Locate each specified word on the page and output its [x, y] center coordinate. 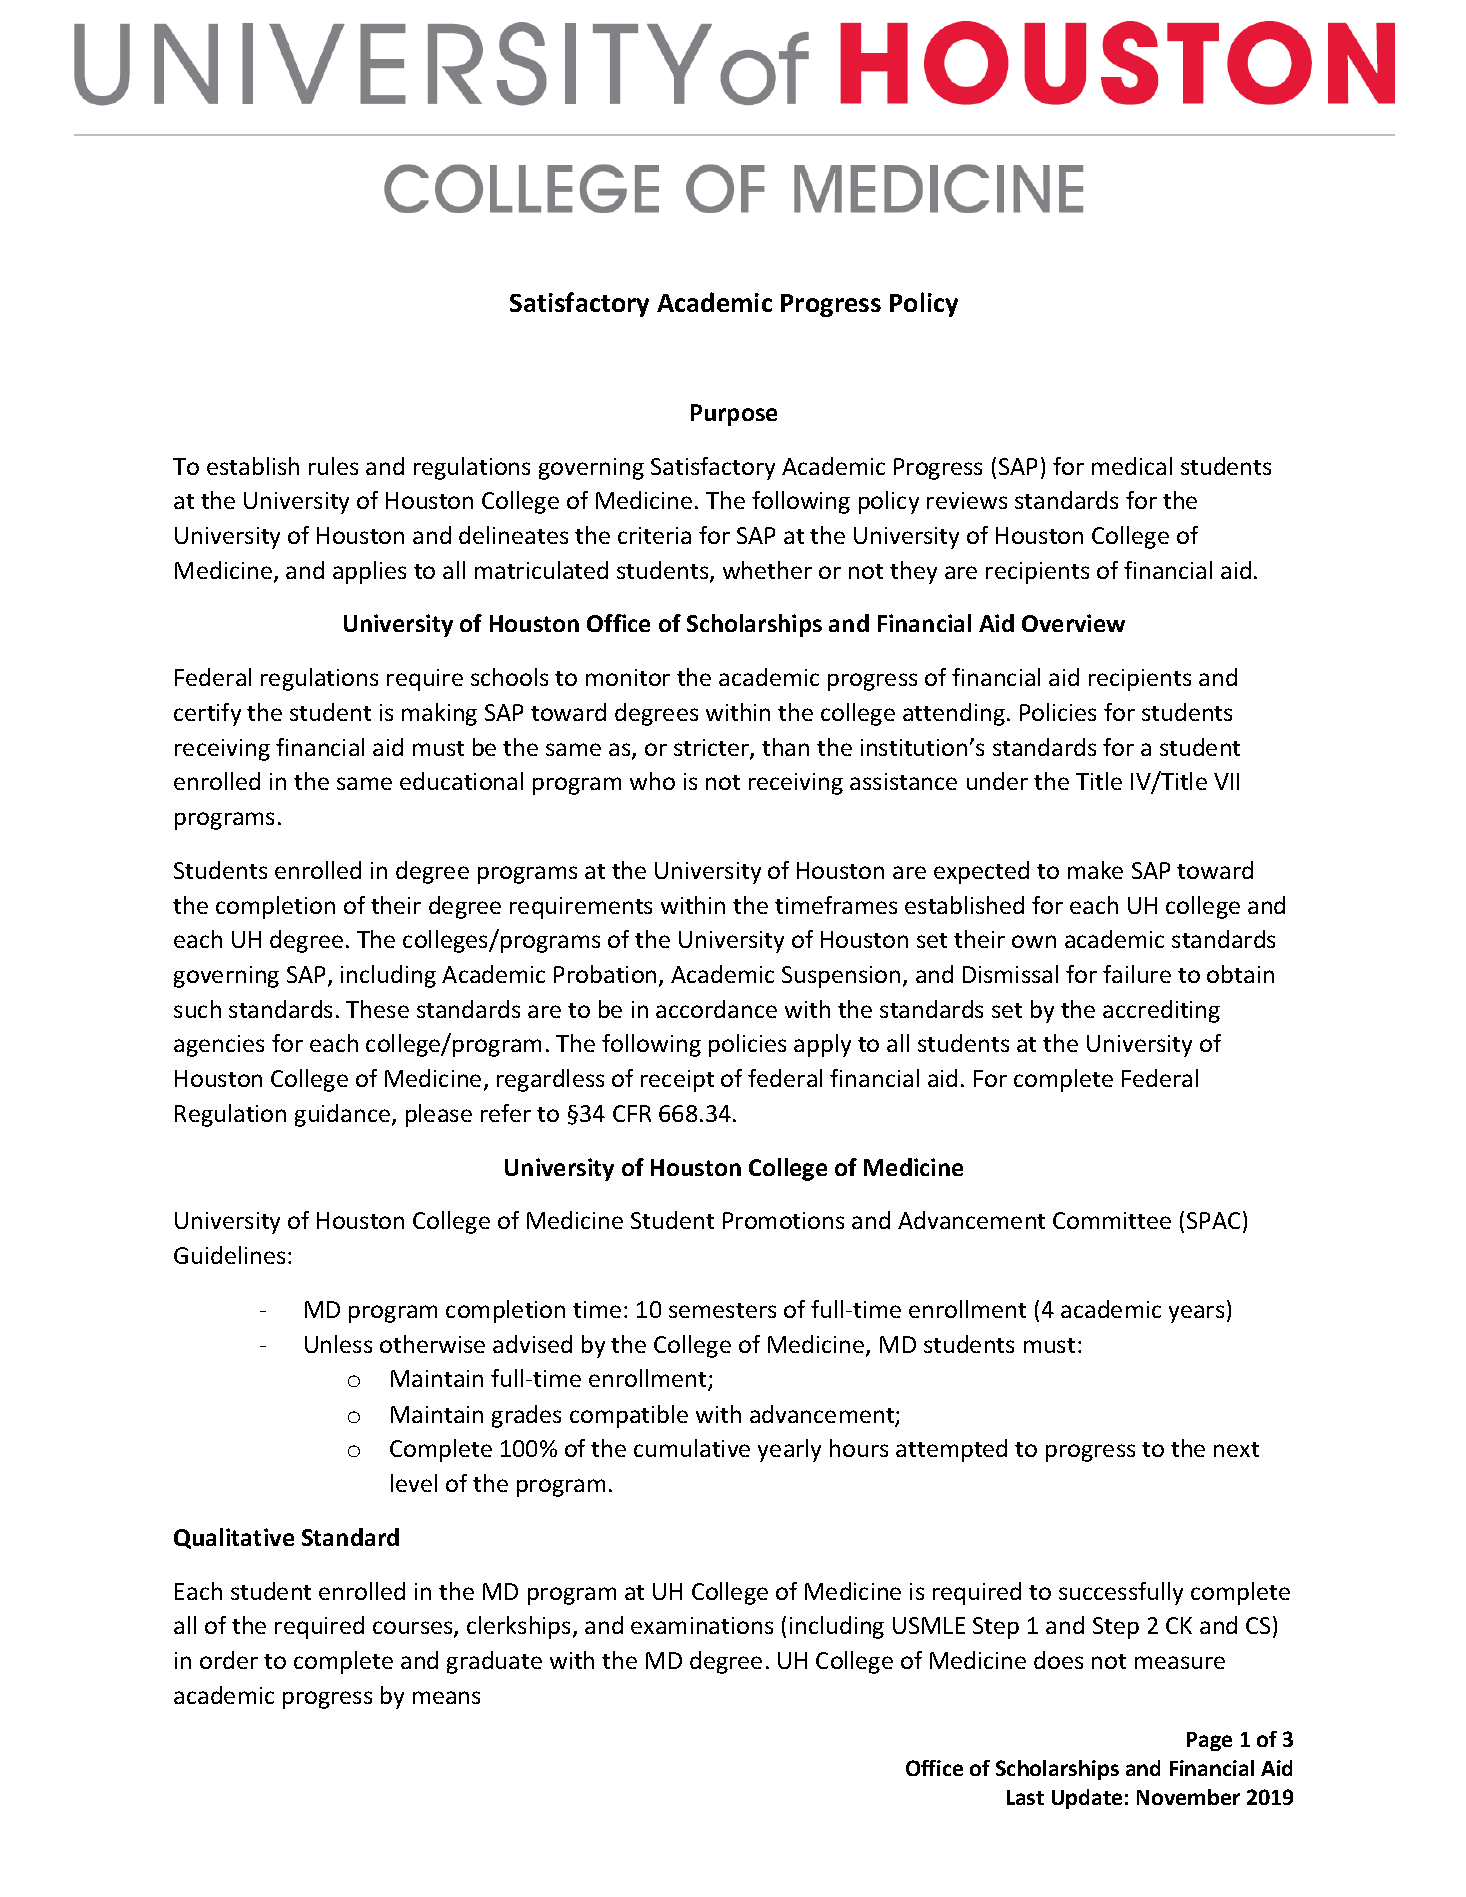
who [652, 781]
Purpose [734, 415]
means [446, 1697]
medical [1132, 466]
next [1236, 1449]
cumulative [692, 1448]
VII [1226, 781]
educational [461, 781]
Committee [1112, 1220]
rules [333, 466]
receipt [677, 1081]
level [414, 1483]
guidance [344, 1115]
